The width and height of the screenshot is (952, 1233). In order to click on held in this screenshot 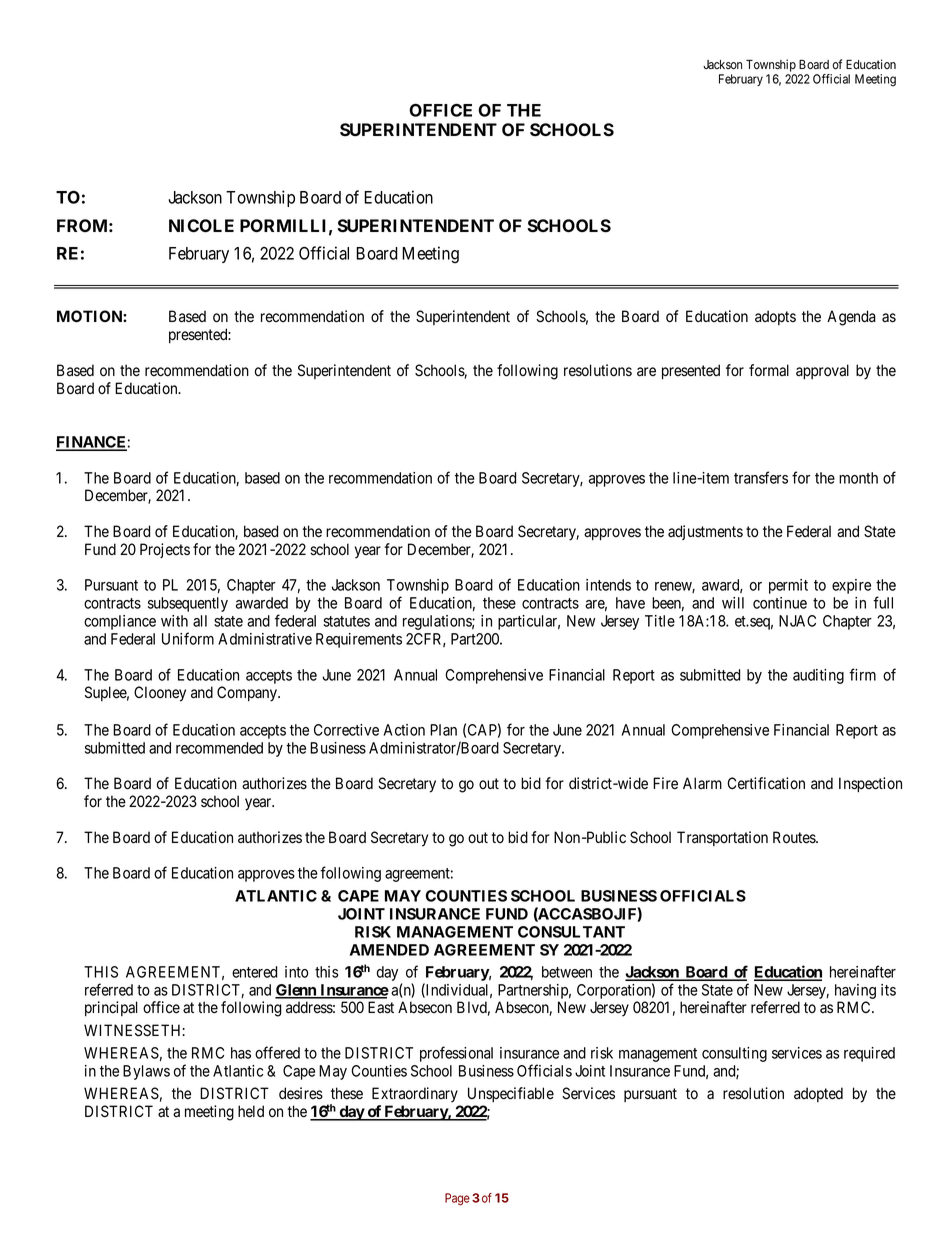, I will do `click(251, 1111)`.
